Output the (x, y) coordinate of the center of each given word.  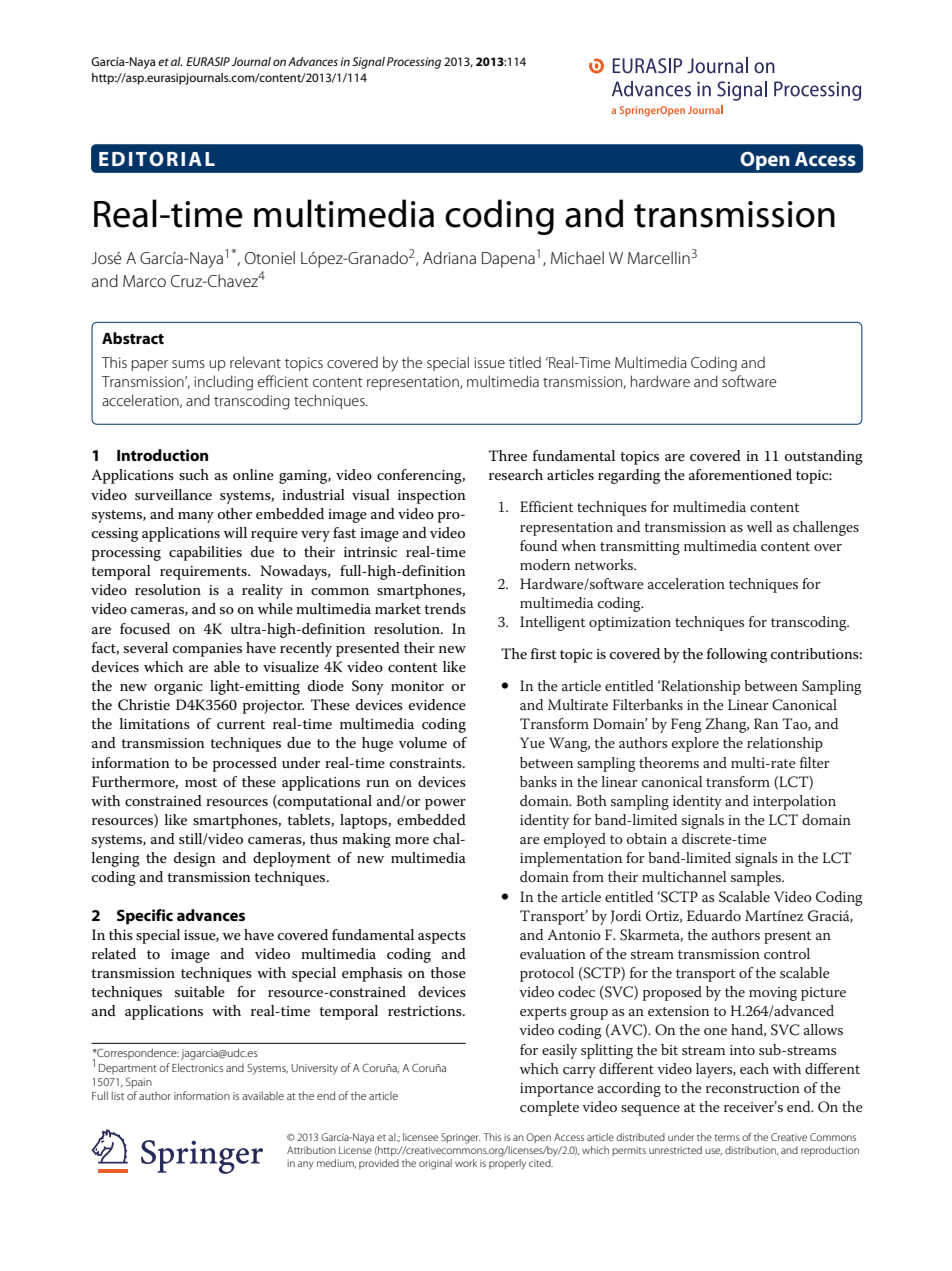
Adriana (449, 257)
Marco (144, 281)
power (445, 804)
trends (445, 608)
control (787, 953)
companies (207, 650)
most (201, 782)
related (114, 953)
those (448, 972)
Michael (577, 257)
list (118, 1095)
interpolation (794, 802)
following (737, 655)
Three (508, 455)
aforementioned (740, 474)
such (194, 474)
